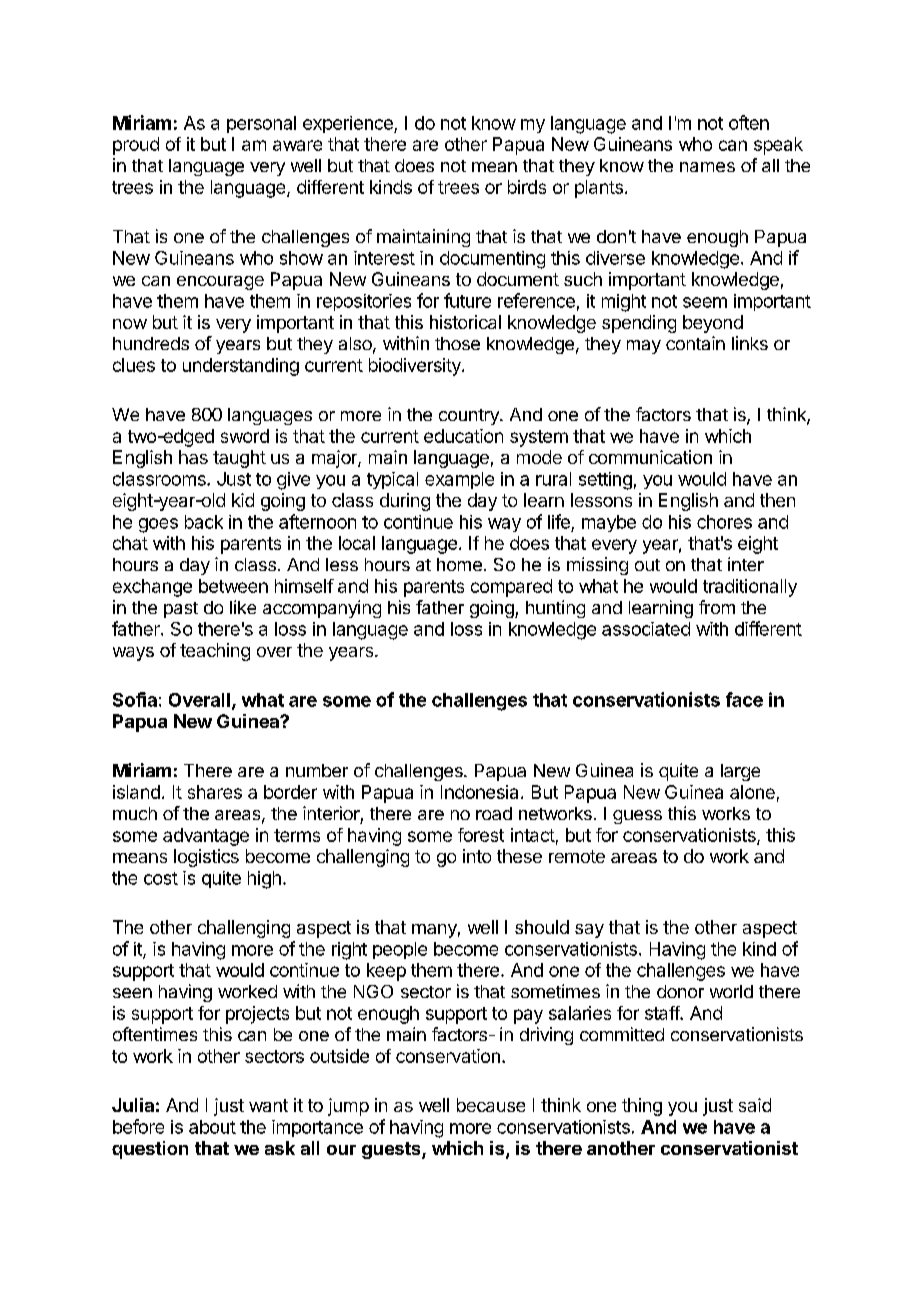 The height and width of the image is (1308, 924). Describe the element at coordinates (740, 772) in the image. I see `large` at that location.
